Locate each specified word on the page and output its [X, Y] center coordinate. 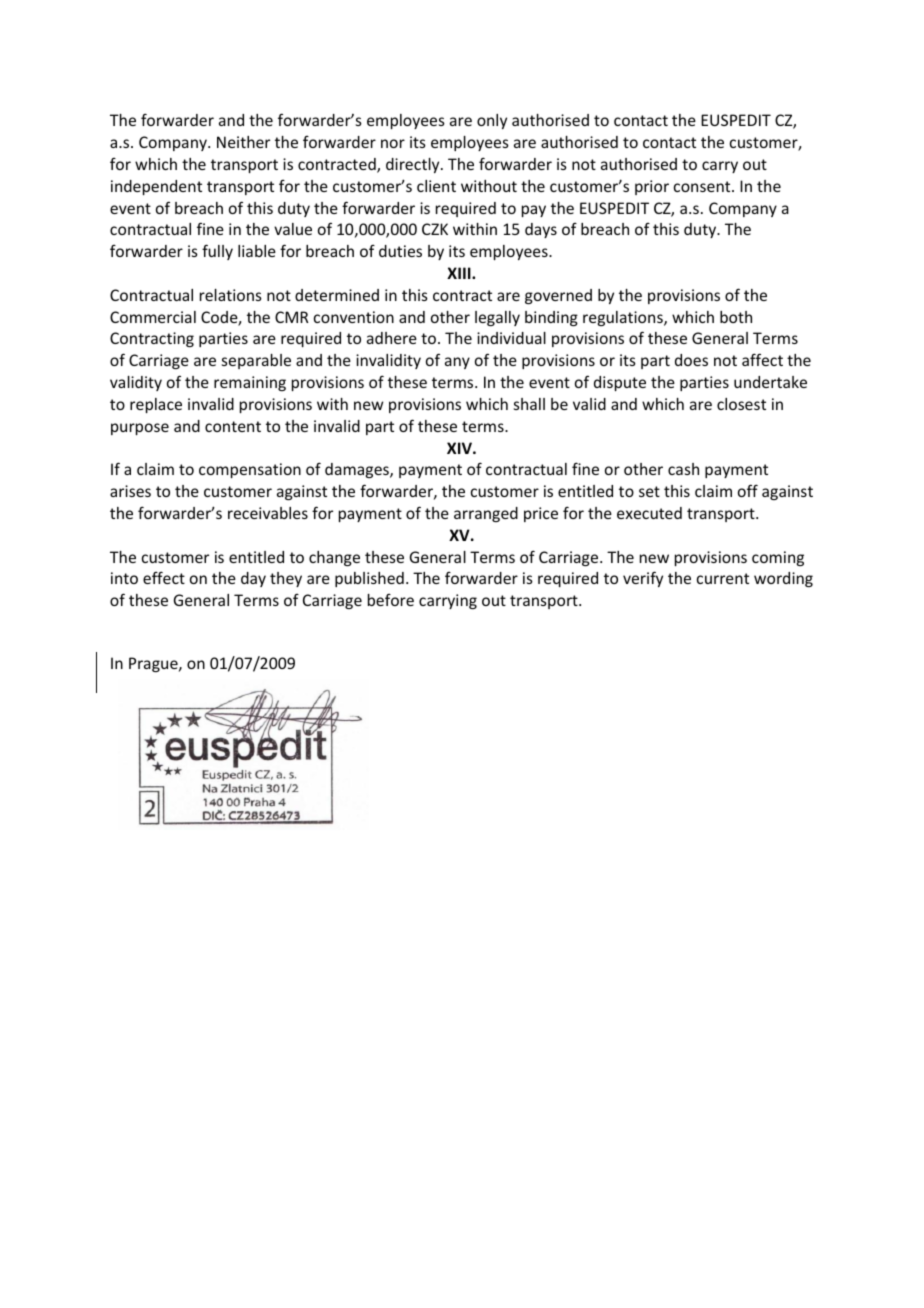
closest [741, 404]
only [492, 121]
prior [652, 187]
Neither [243, 142]
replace [156, 405]
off [748, 490]
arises [130, 491]
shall [529, 404]
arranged [486, 514]
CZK [435, 229]
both [736, 317]
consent [703, 186]
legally [497, 318]
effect [164, 577]
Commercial [153, 317]
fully [217, 252]
